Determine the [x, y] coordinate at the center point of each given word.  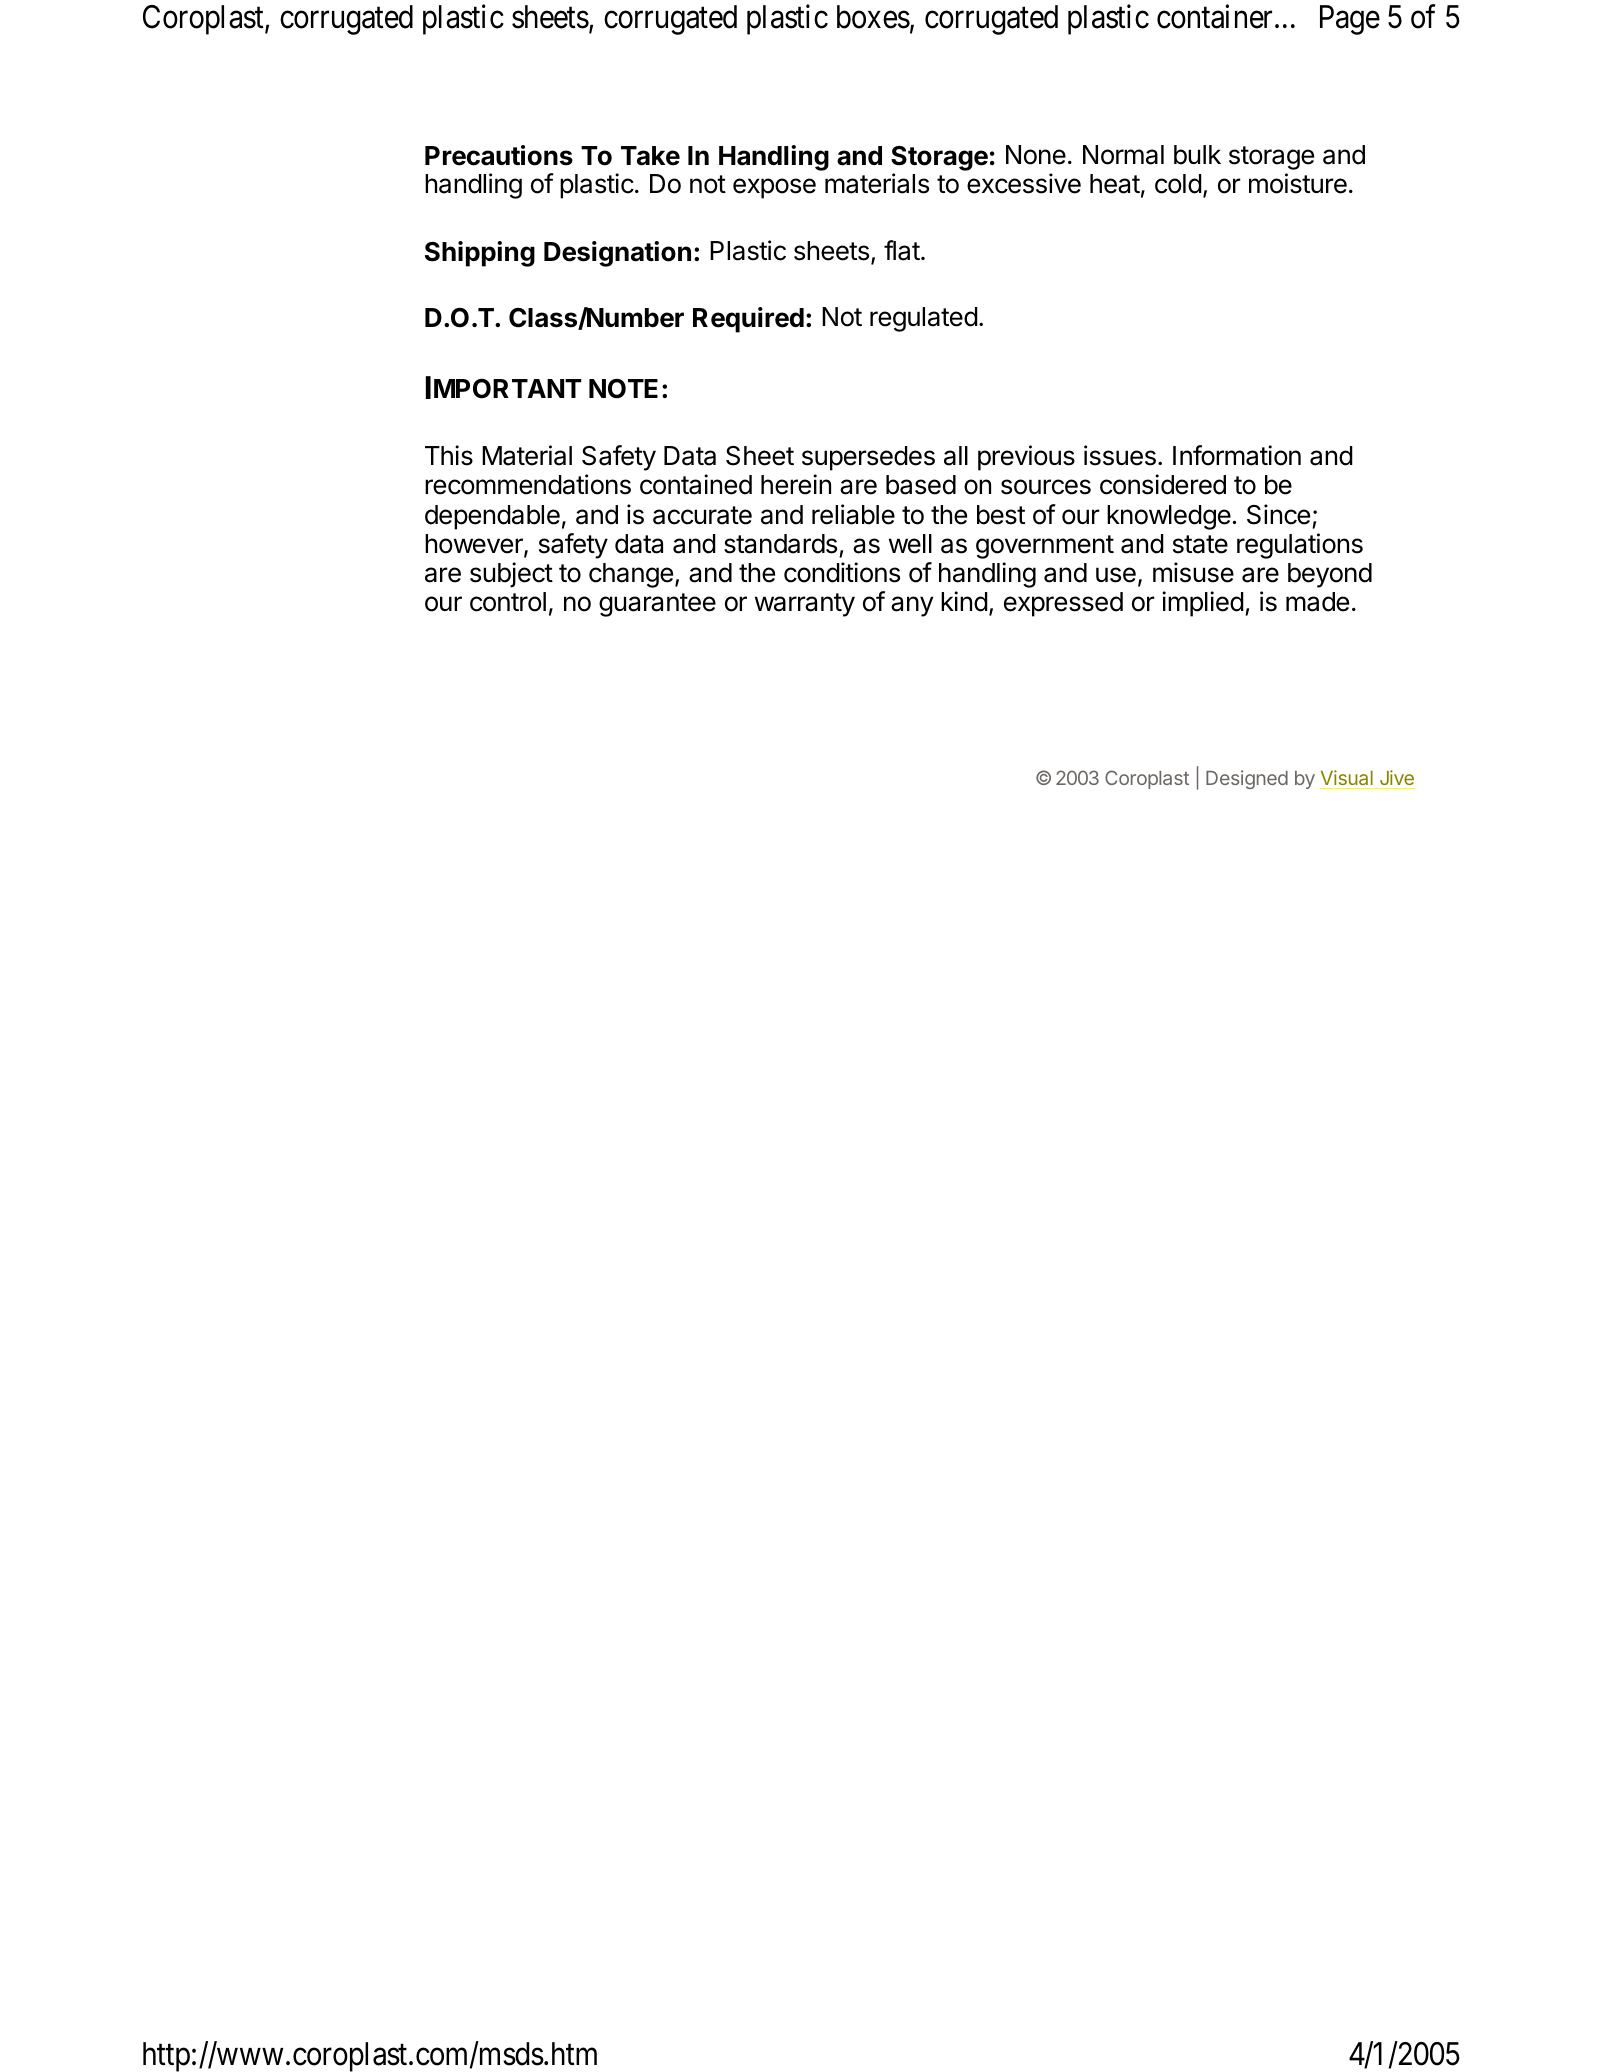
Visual [1347, 779]
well [910, 544]
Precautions [499, 155]
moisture [1298, 183]
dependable [492, 517]
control [508, 602]
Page [1350, 20]
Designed [1247, 779]
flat [902, 250]
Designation [617, 254]
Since [1278, 514]
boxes [873, 17]
